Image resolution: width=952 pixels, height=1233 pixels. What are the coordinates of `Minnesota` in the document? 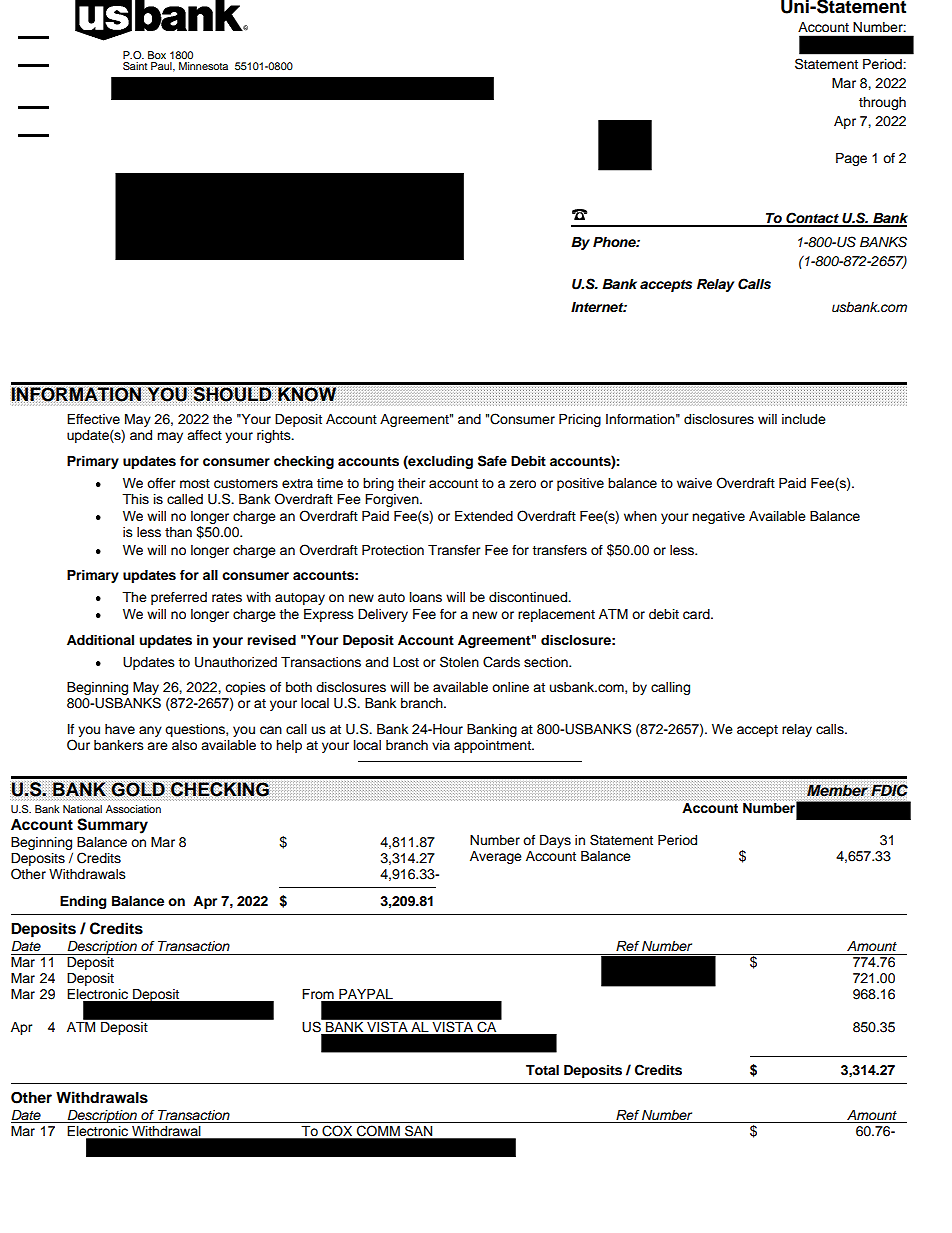 It's located at (203, 66).
